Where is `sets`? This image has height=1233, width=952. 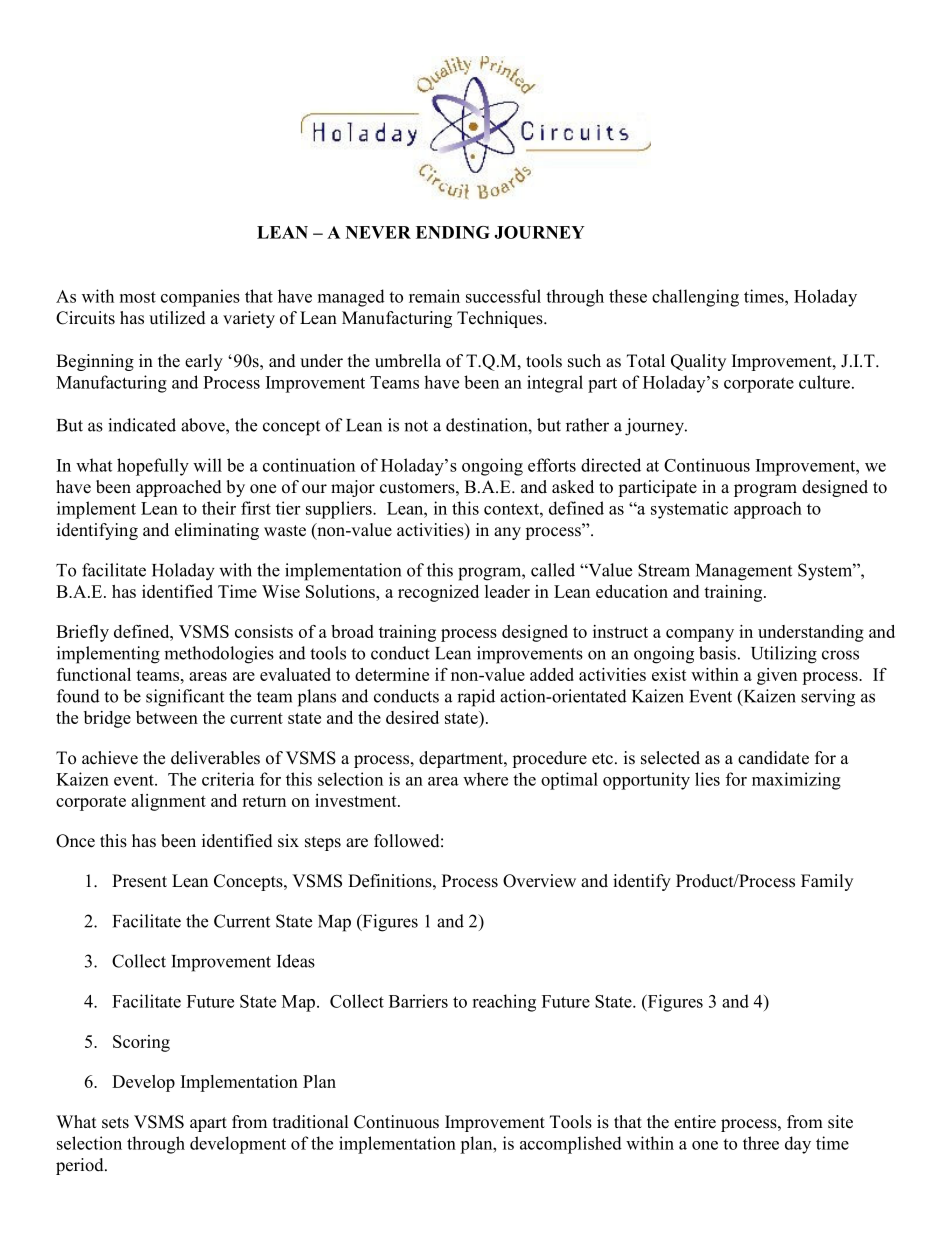
sets is located at coordinates (115, 1123).
